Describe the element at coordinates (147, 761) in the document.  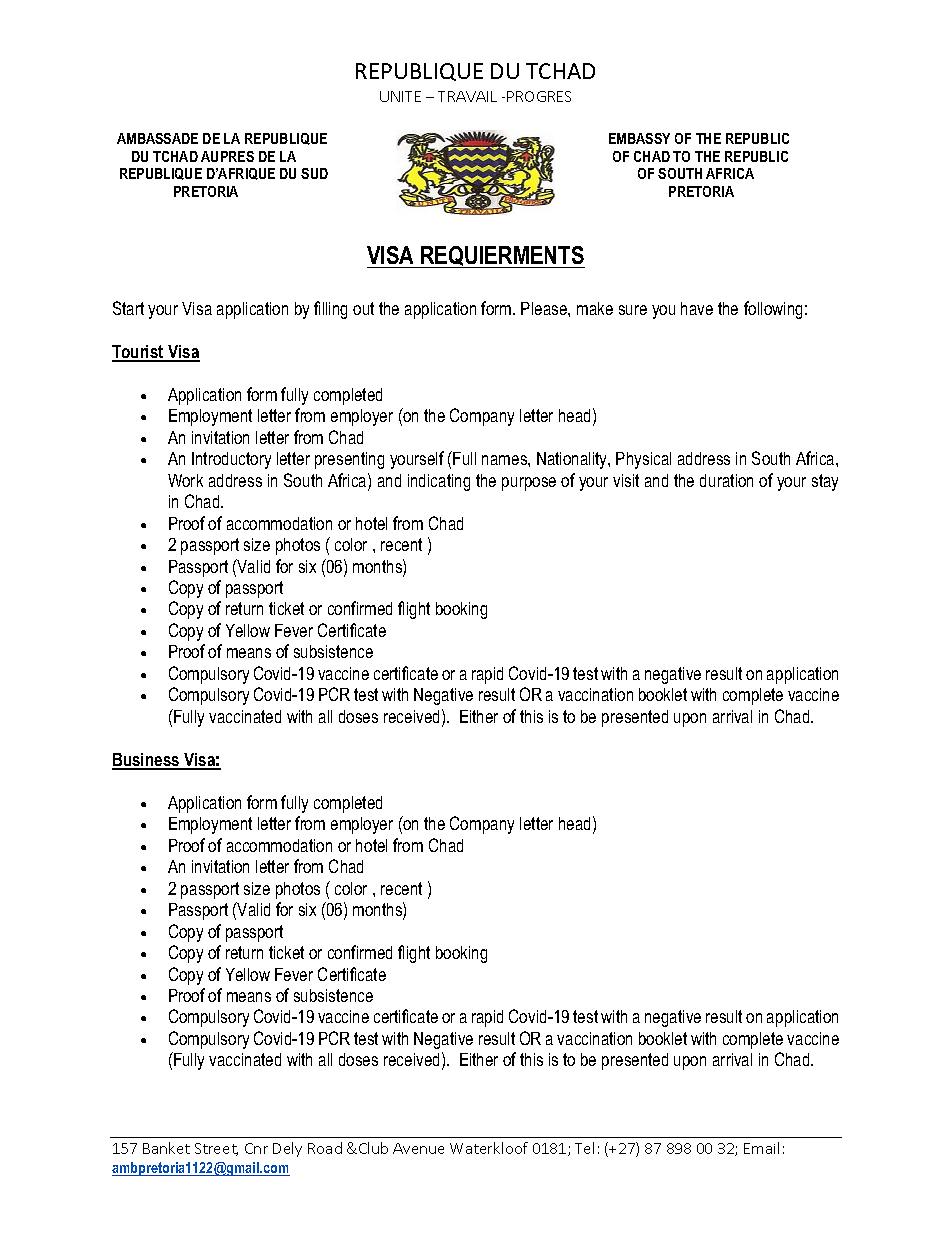
I see `Business` at that location.
